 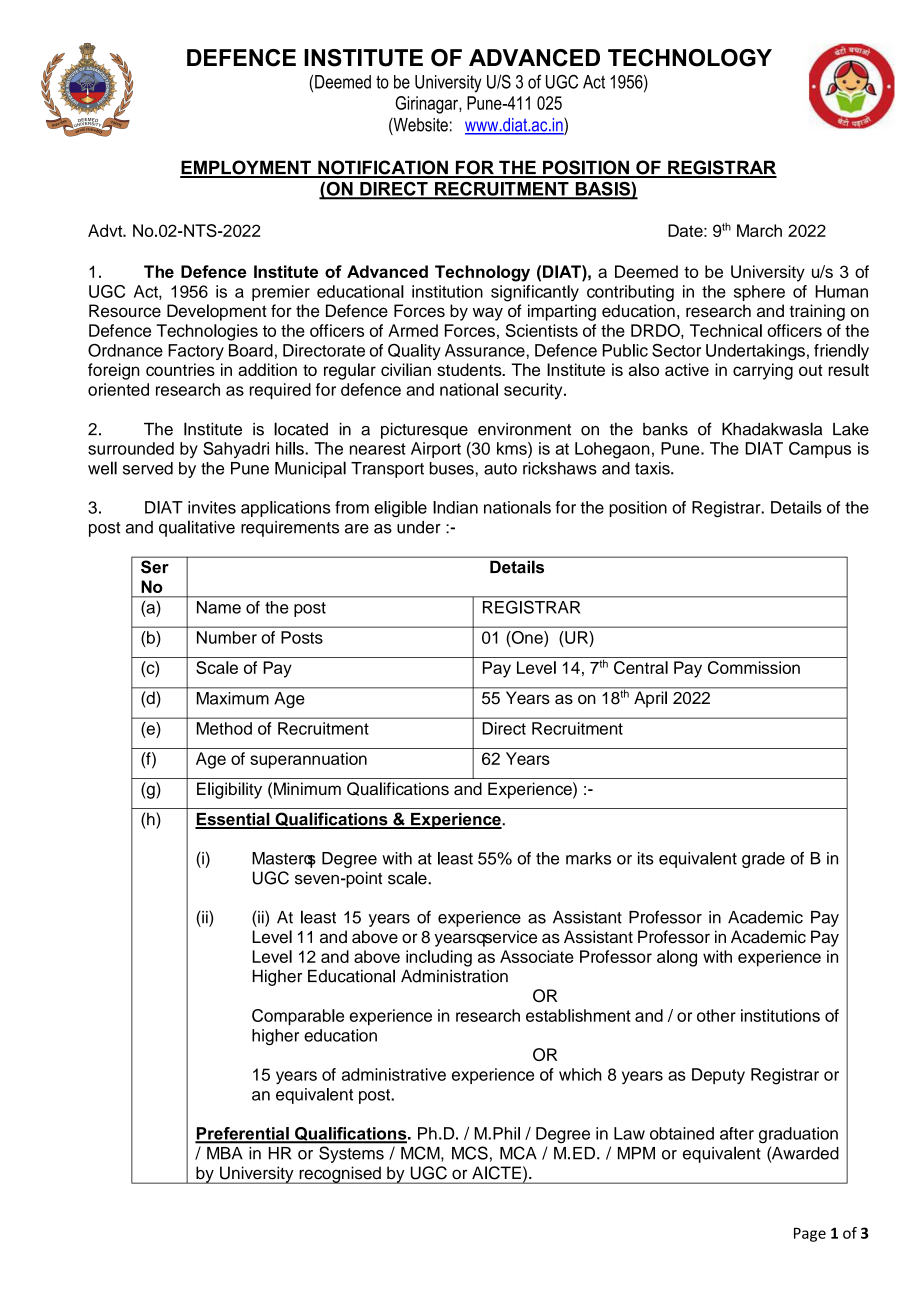 I want to click on Page, so click(x=810, y=1235).
